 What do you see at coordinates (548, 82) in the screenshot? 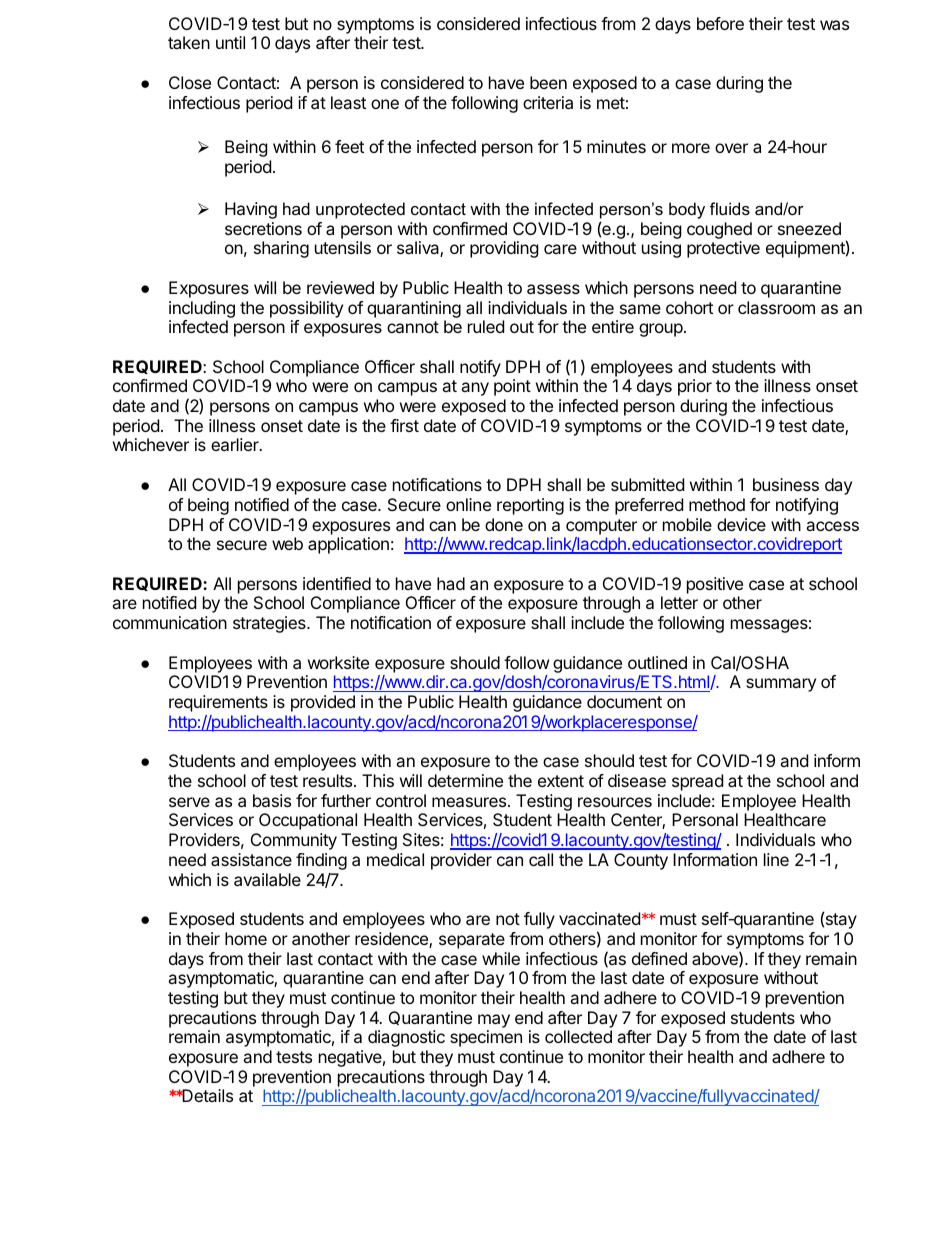
I see `been` at bounding box center [548, 82].
